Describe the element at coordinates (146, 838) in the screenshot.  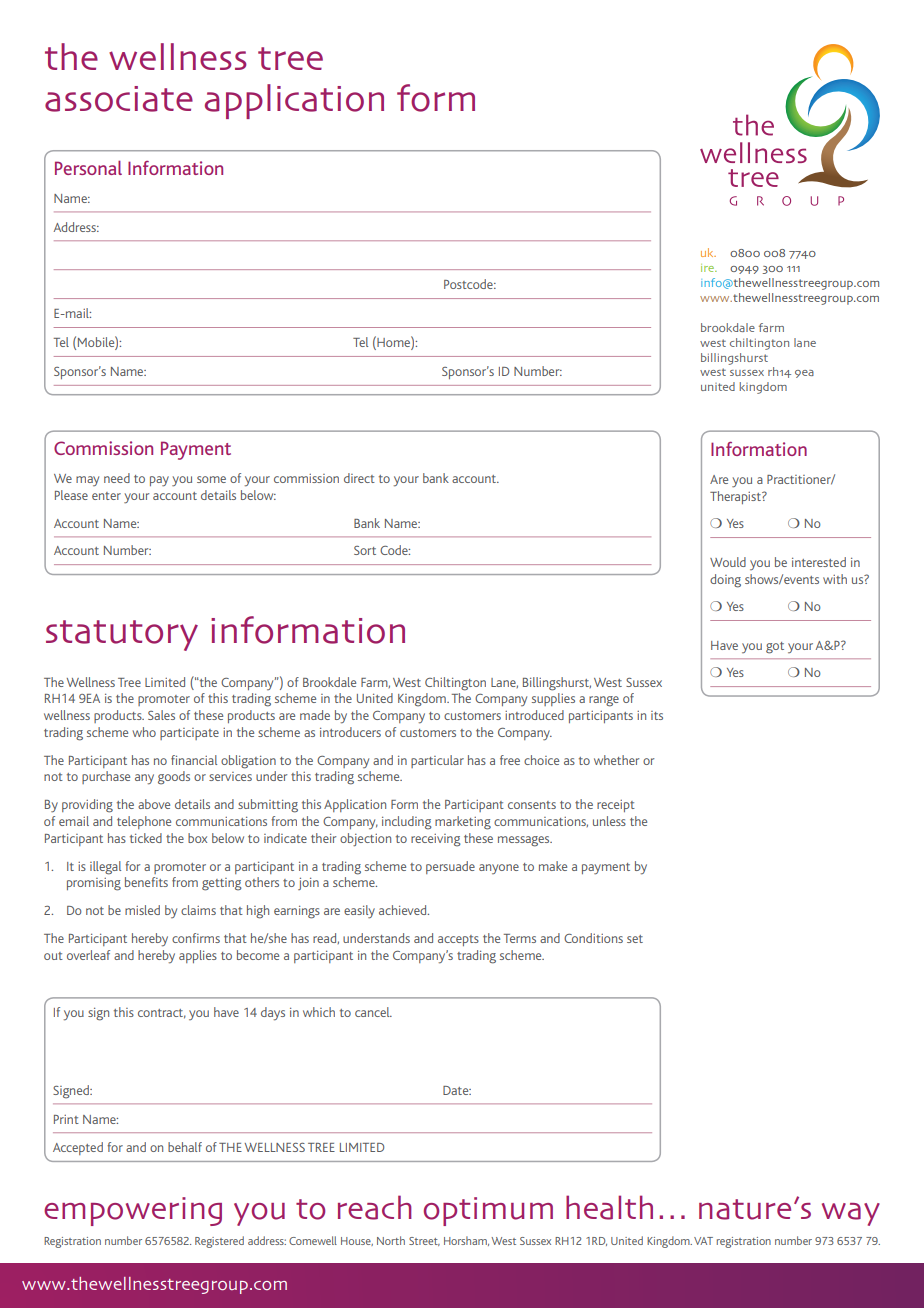
I see `ticked` at that location.
